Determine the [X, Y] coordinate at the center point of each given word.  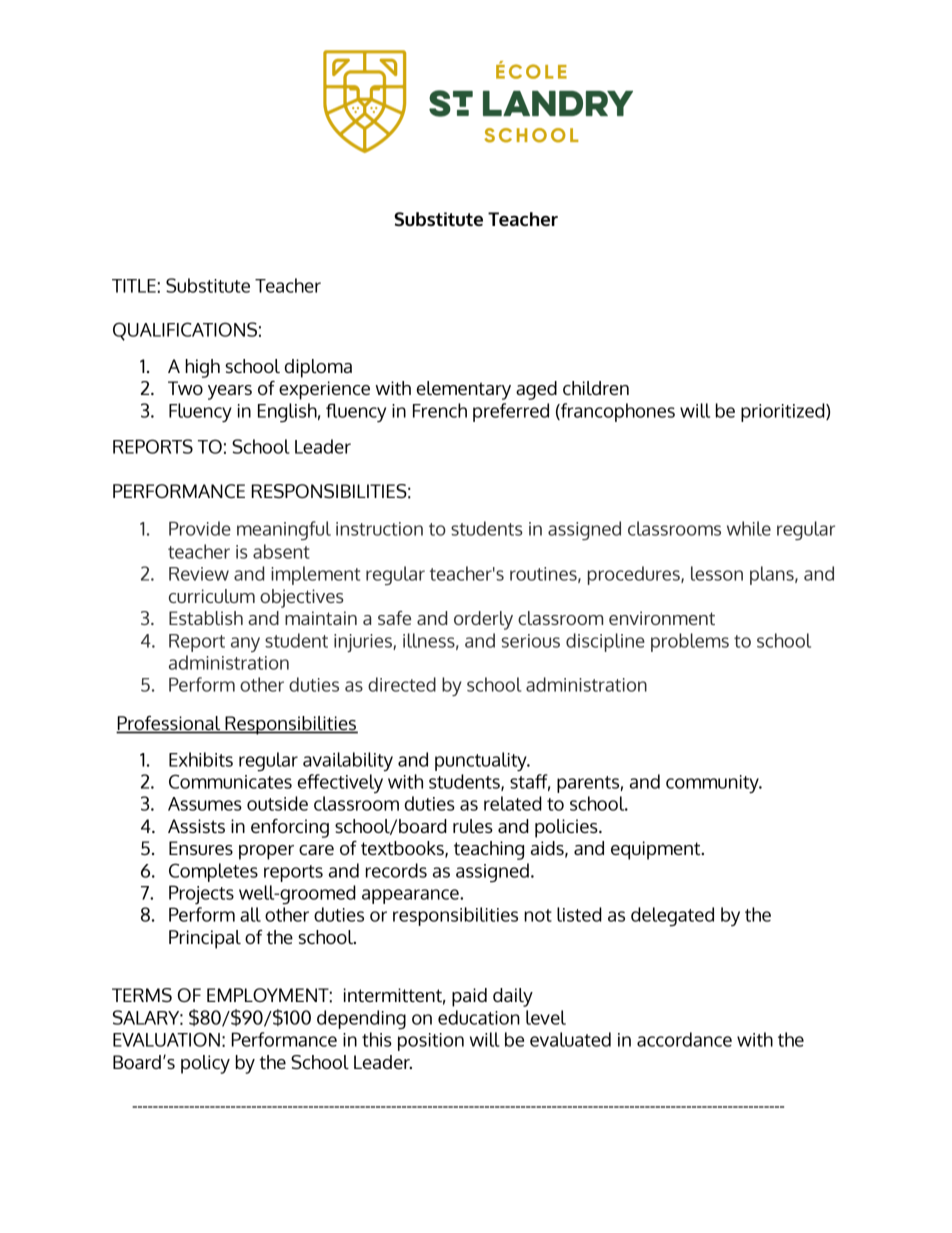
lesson [717, 573]
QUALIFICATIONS [185, 331]
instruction [379, 529]
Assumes [205, 804]
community [713, 784]
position [431, 1042]
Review [199, 574]
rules [473, 826]
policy [205, 1064]
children [596, 388]
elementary [464, 390]
